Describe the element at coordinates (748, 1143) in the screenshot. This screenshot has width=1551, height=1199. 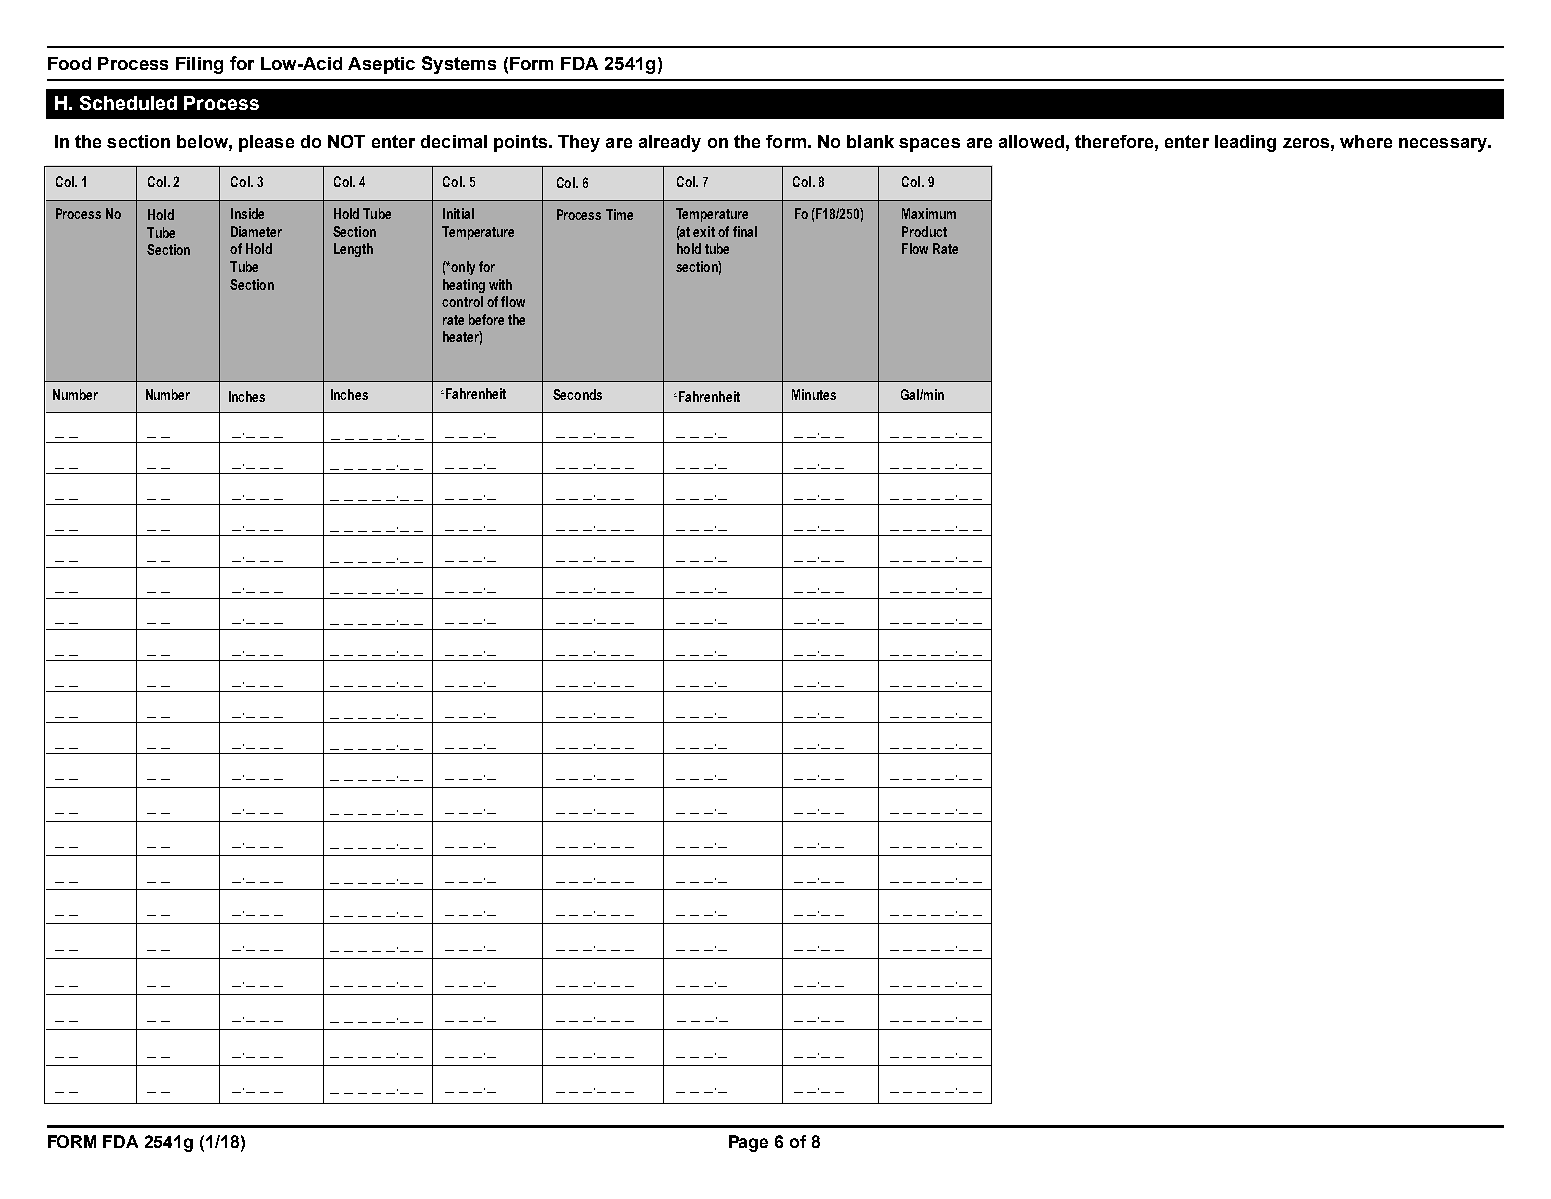
I see `Page` at that location.
